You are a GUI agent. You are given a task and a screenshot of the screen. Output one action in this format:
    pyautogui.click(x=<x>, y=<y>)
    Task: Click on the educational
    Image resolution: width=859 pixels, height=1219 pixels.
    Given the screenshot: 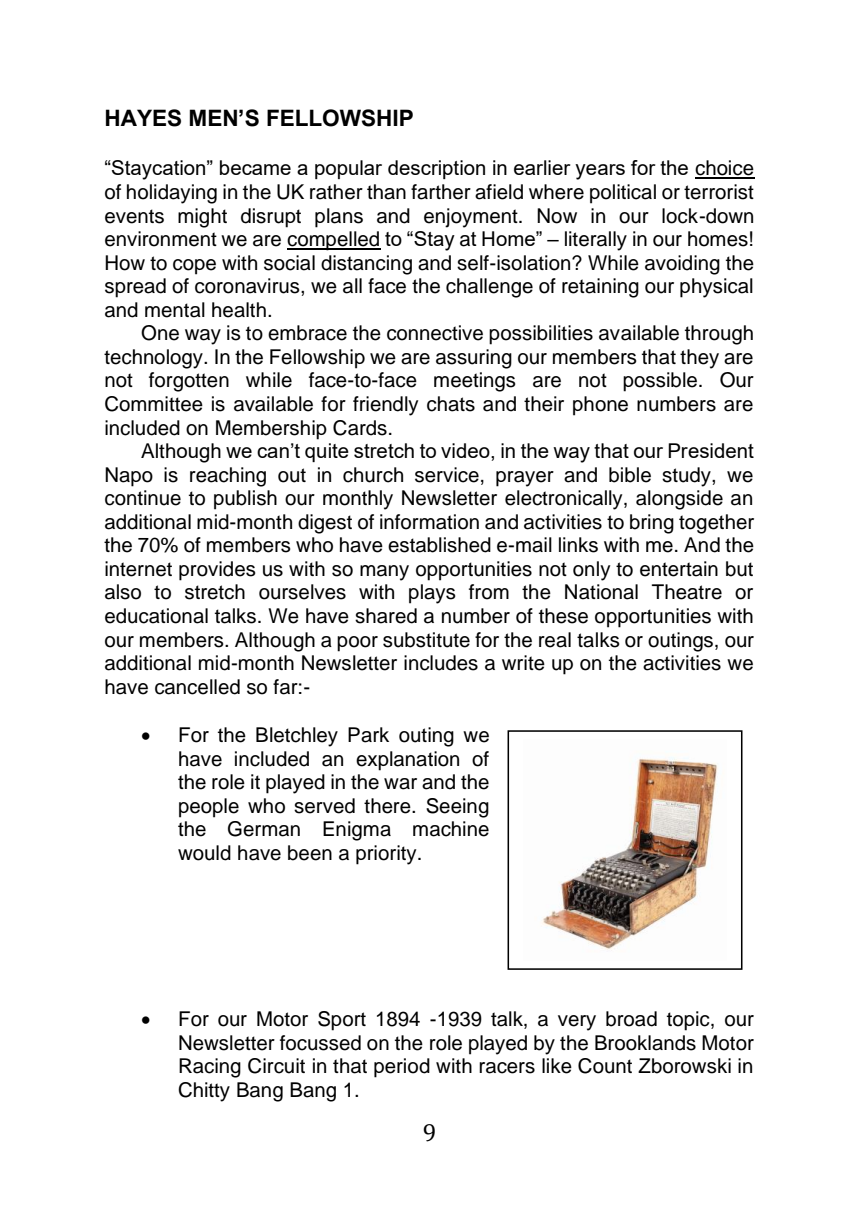 What is the action you would take?
    pyautogui.click(x=156, y=616)
